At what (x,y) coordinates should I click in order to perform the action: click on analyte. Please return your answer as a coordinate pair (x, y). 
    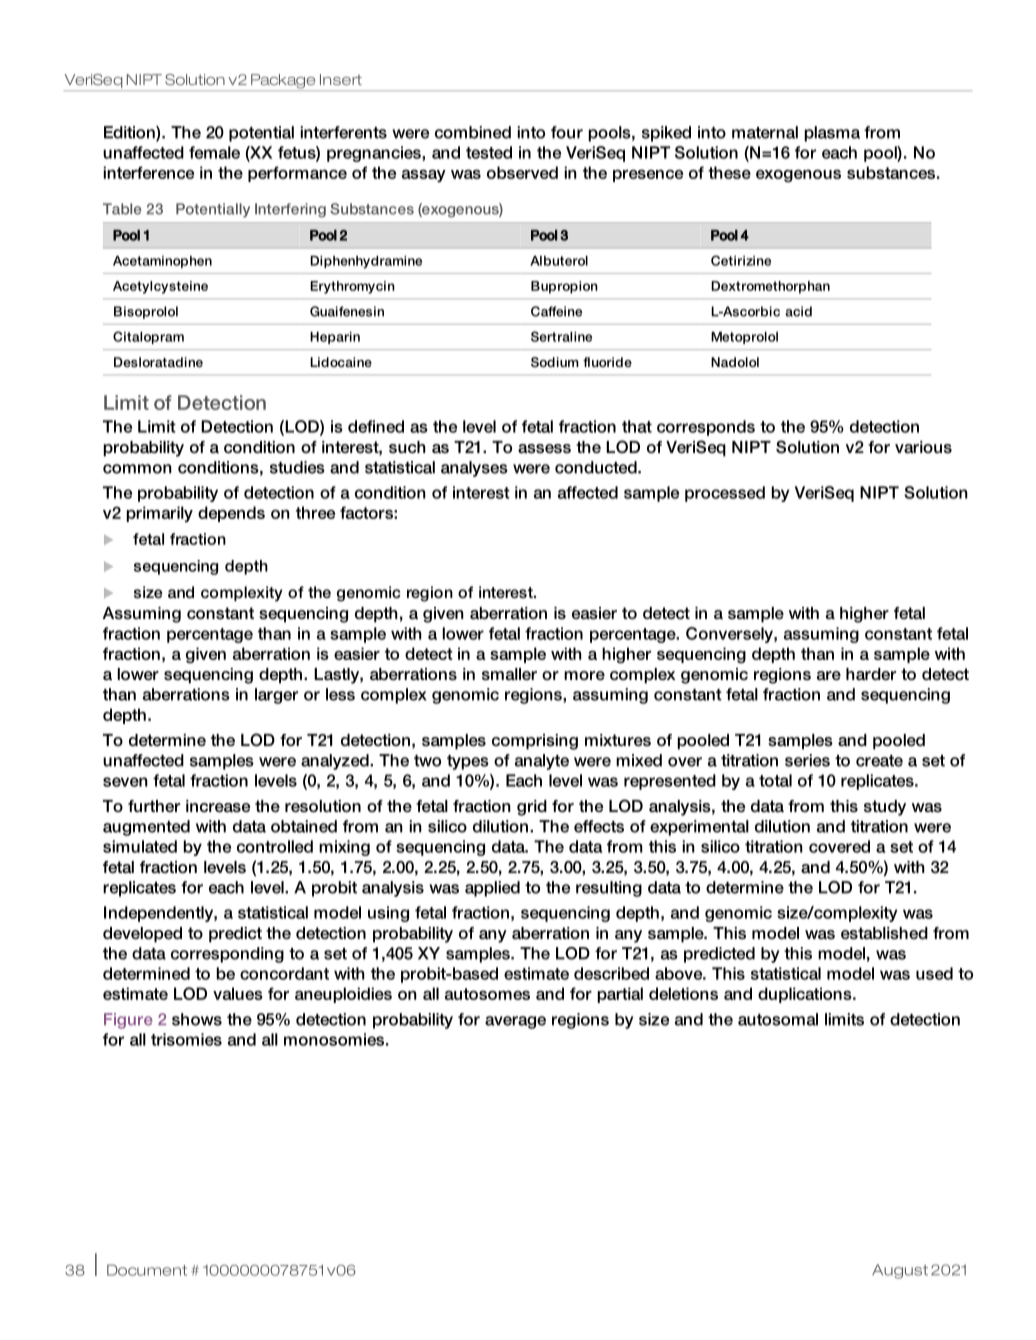
    Looking at the image, I should click on (542, 762).
